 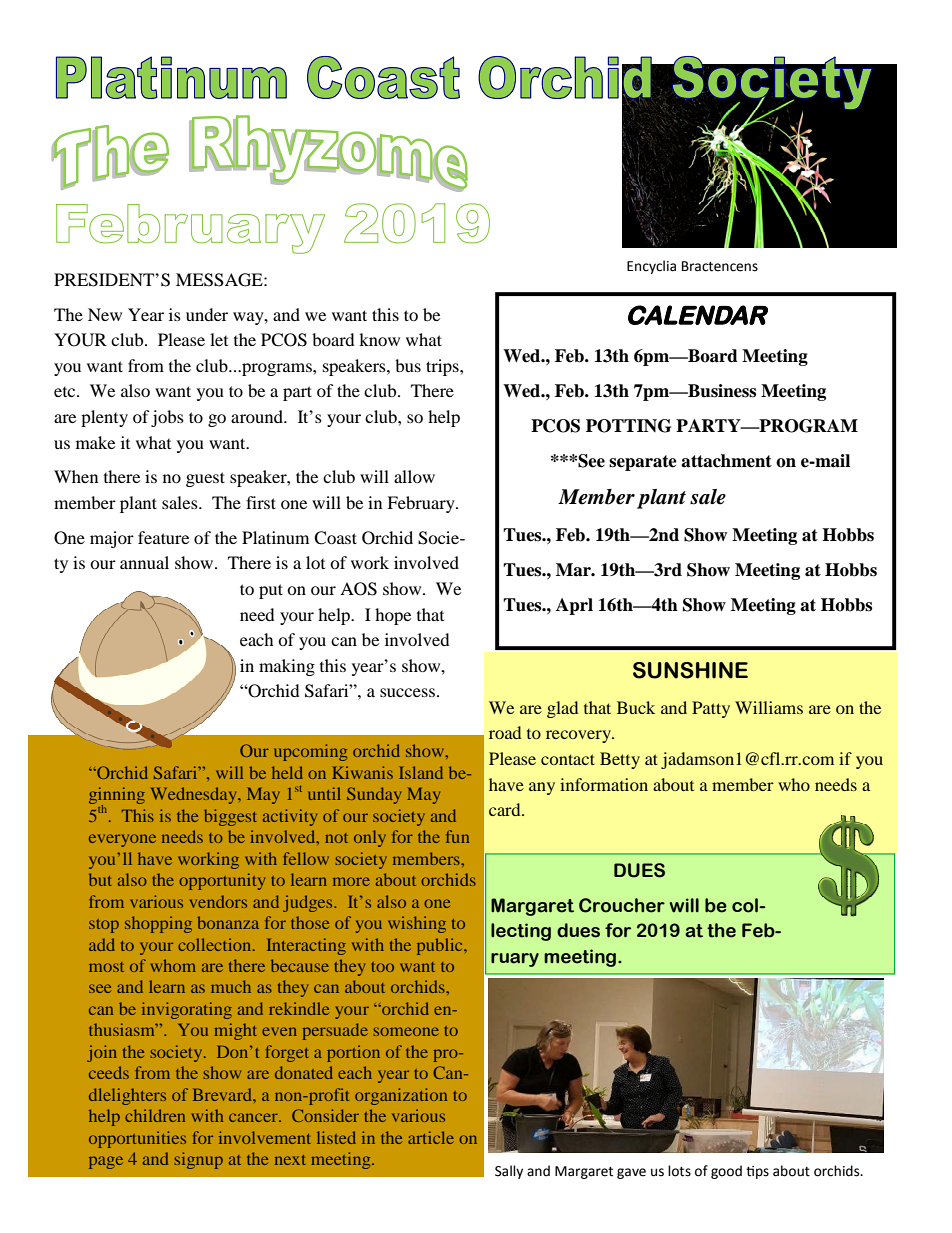 I want to click on hope, so click(x=393, y=616).
